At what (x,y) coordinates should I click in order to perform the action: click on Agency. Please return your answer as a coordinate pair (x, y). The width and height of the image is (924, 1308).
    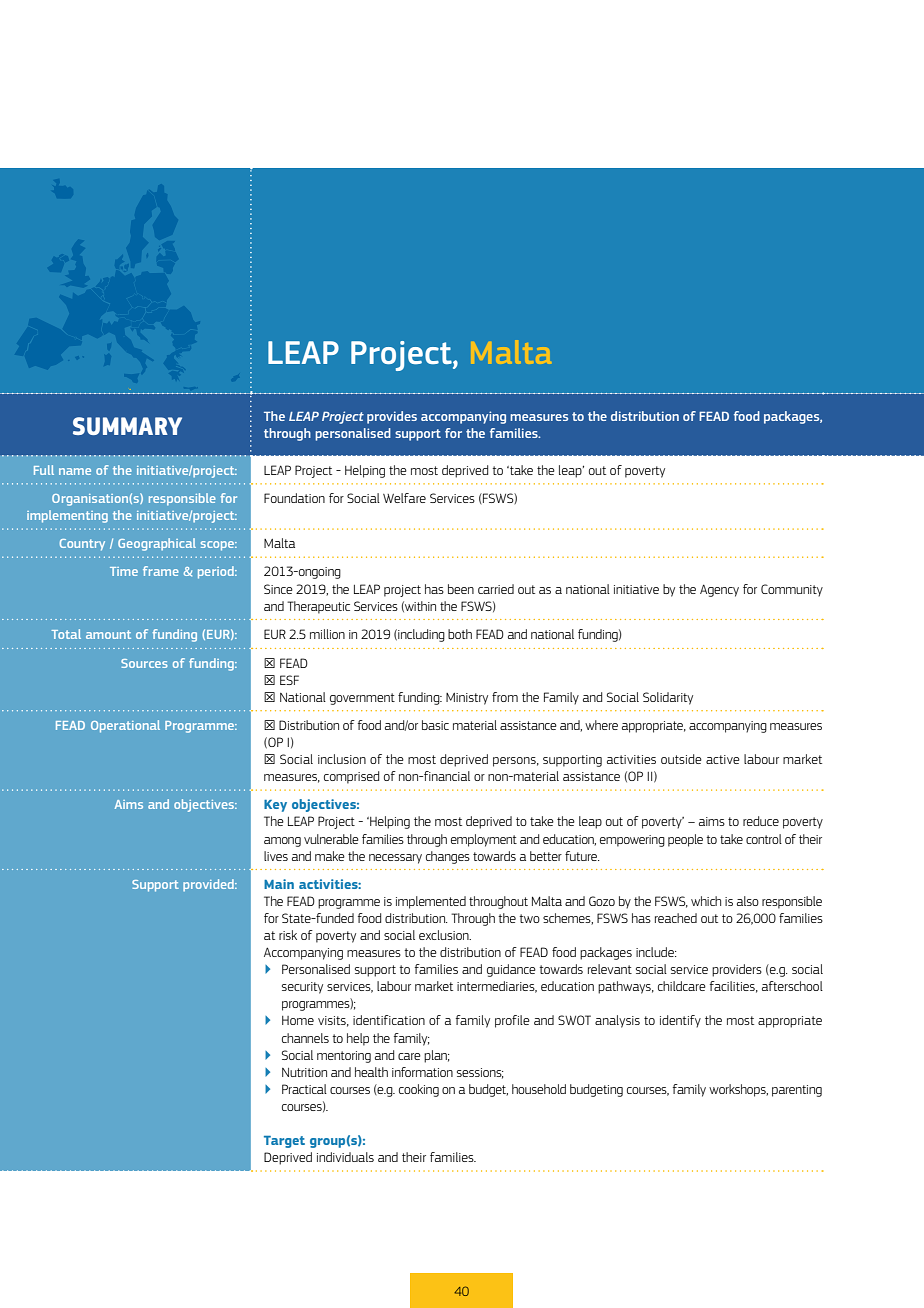
    Looking at the image, I should click on (719, 590).
